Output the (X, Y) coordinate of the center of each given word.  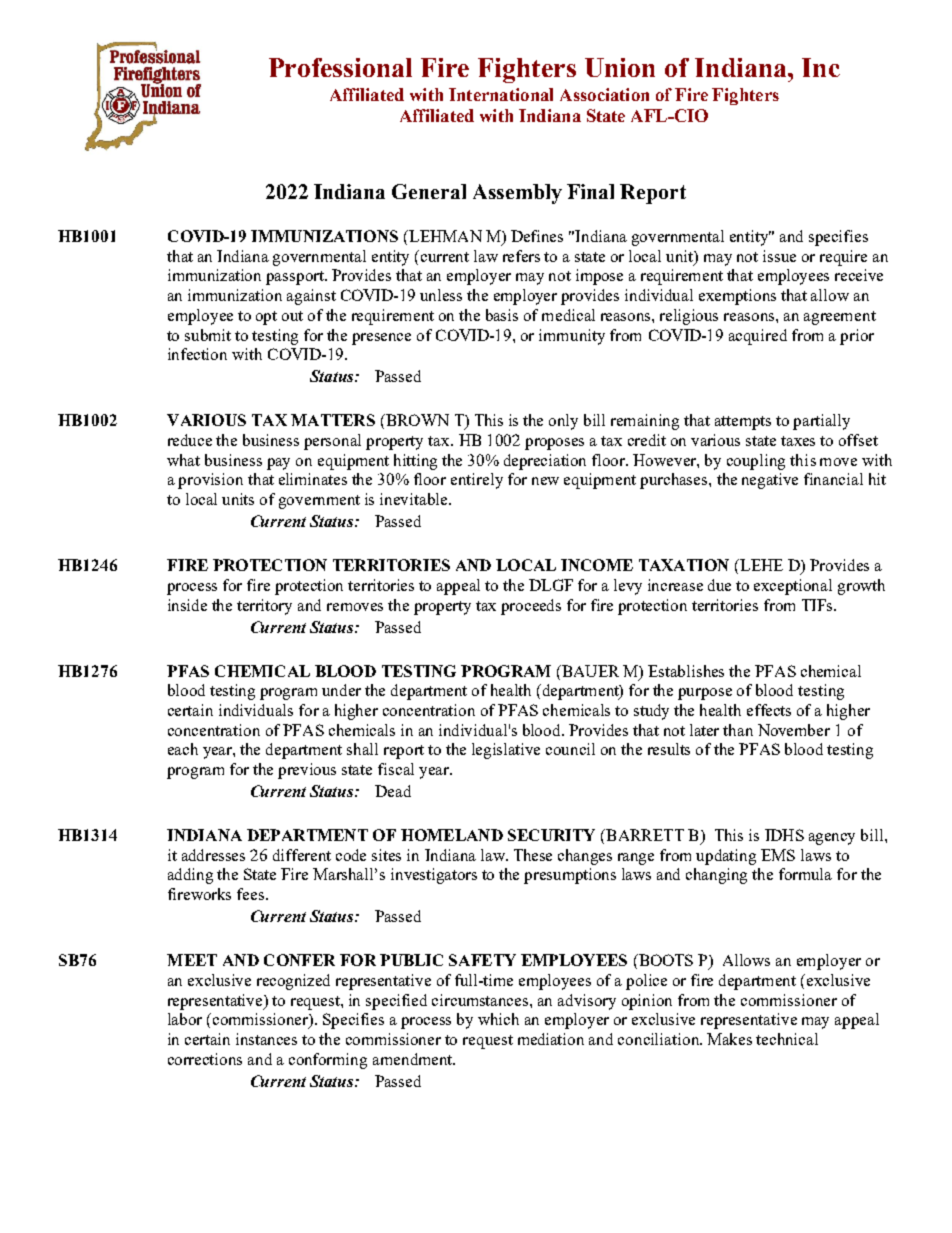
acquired (758, 337)
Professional (340, 67)
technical (787, 1039)
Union (620, 67)
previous (307, 771)
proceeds (531, 607)
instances (266, 1039)
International (501, 94)
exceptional (793, 587)
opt (266, 318)
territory (264, 607)
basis (502, 315)
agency (832, 839)
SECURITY (551, 835)
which (498, 1019)
